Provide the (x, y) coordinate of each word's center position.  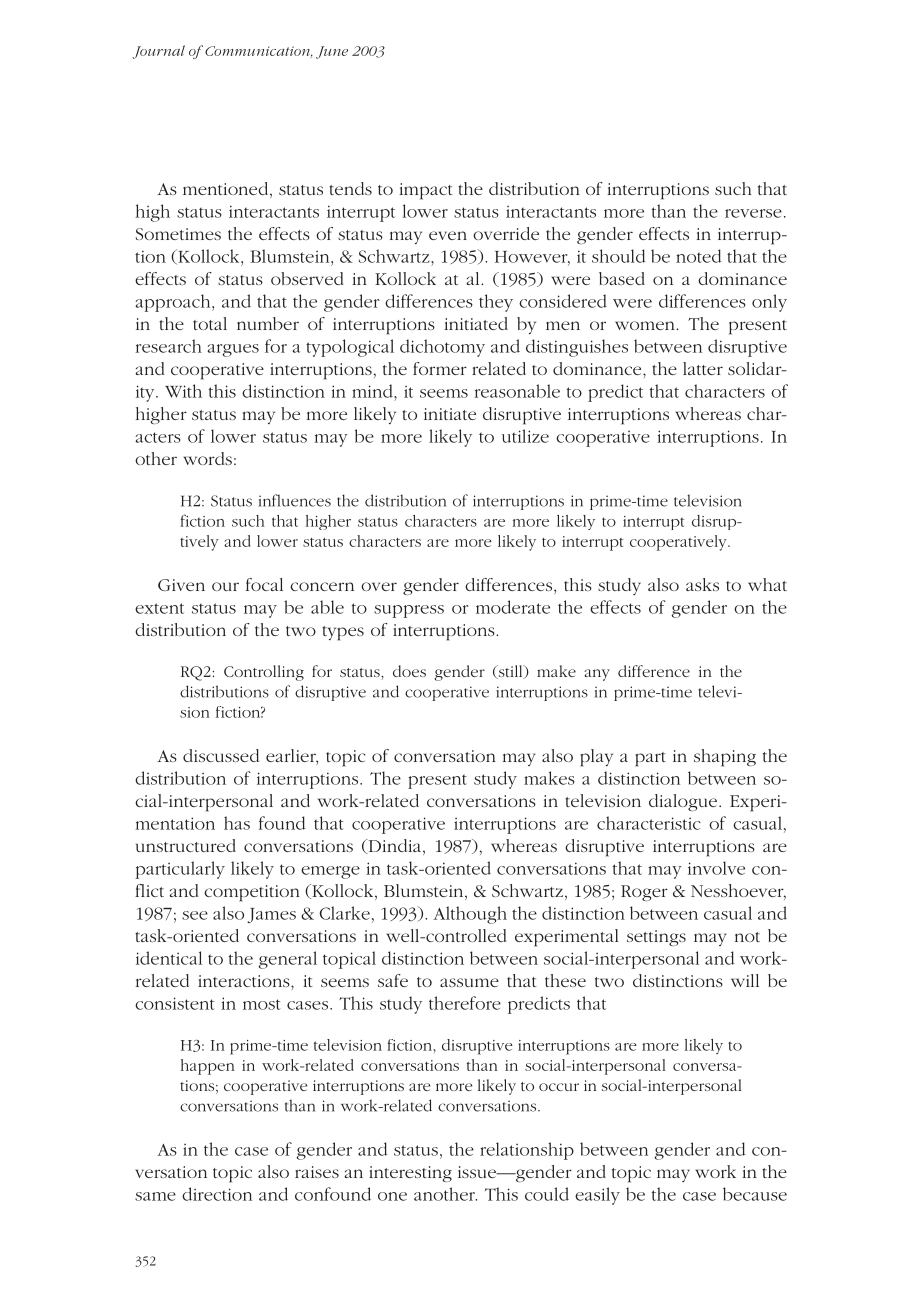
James (271, 915)
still (510, 672)
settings (656, 938)
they (496, 303)
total (210, 323)
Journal (158, 52)
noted (699, 256)
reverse (753, 213)
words (207, 458)
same (155, 1196)
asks (702, 584)
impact (426, 191)
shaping (725, 758)
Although (470, 915)
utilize (525, 436)
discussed (221, 755)
